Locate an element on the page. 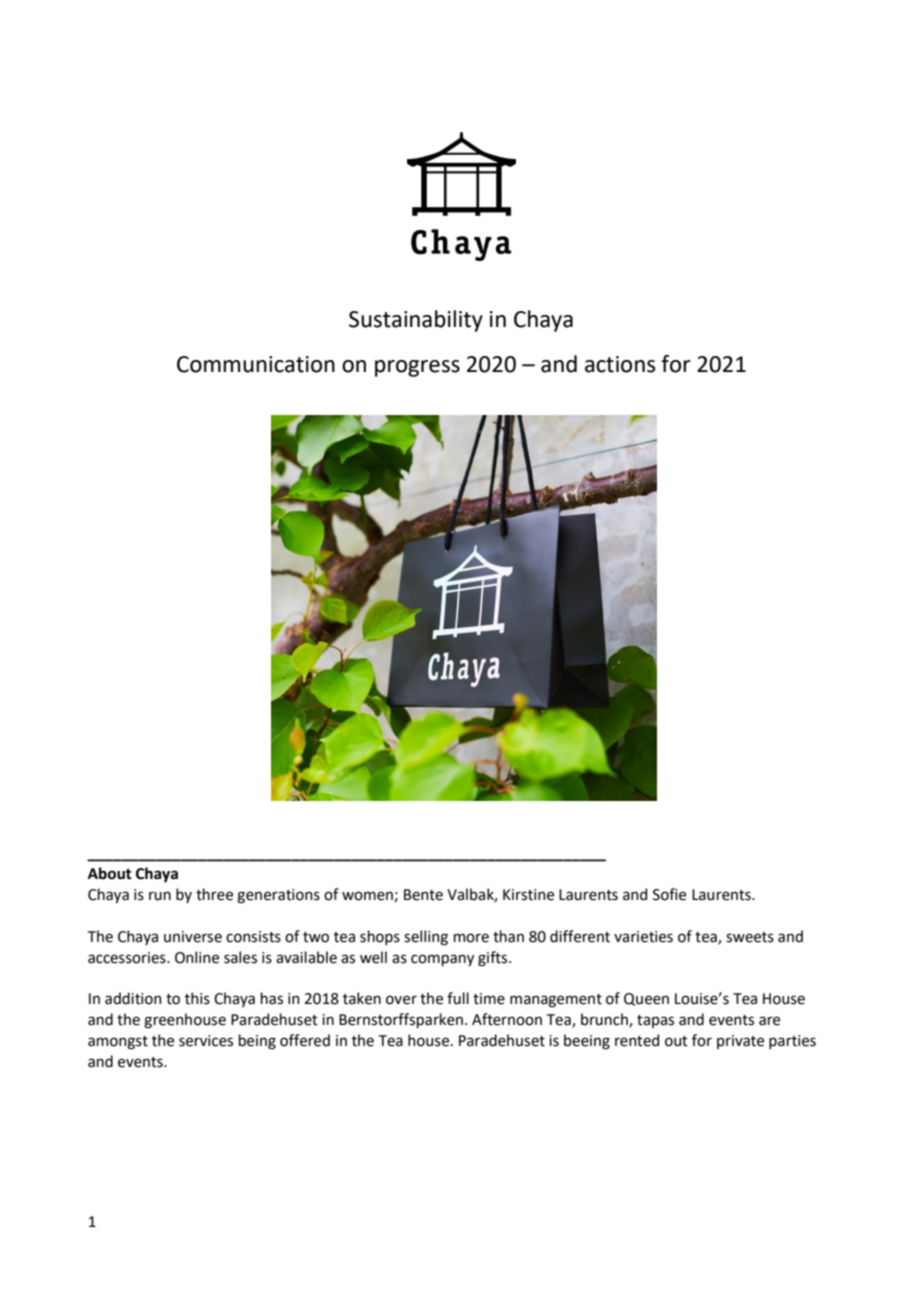 Image resolution: width=924 pixels, height=1307 pixels. women is located at coordinates (368, 896).
